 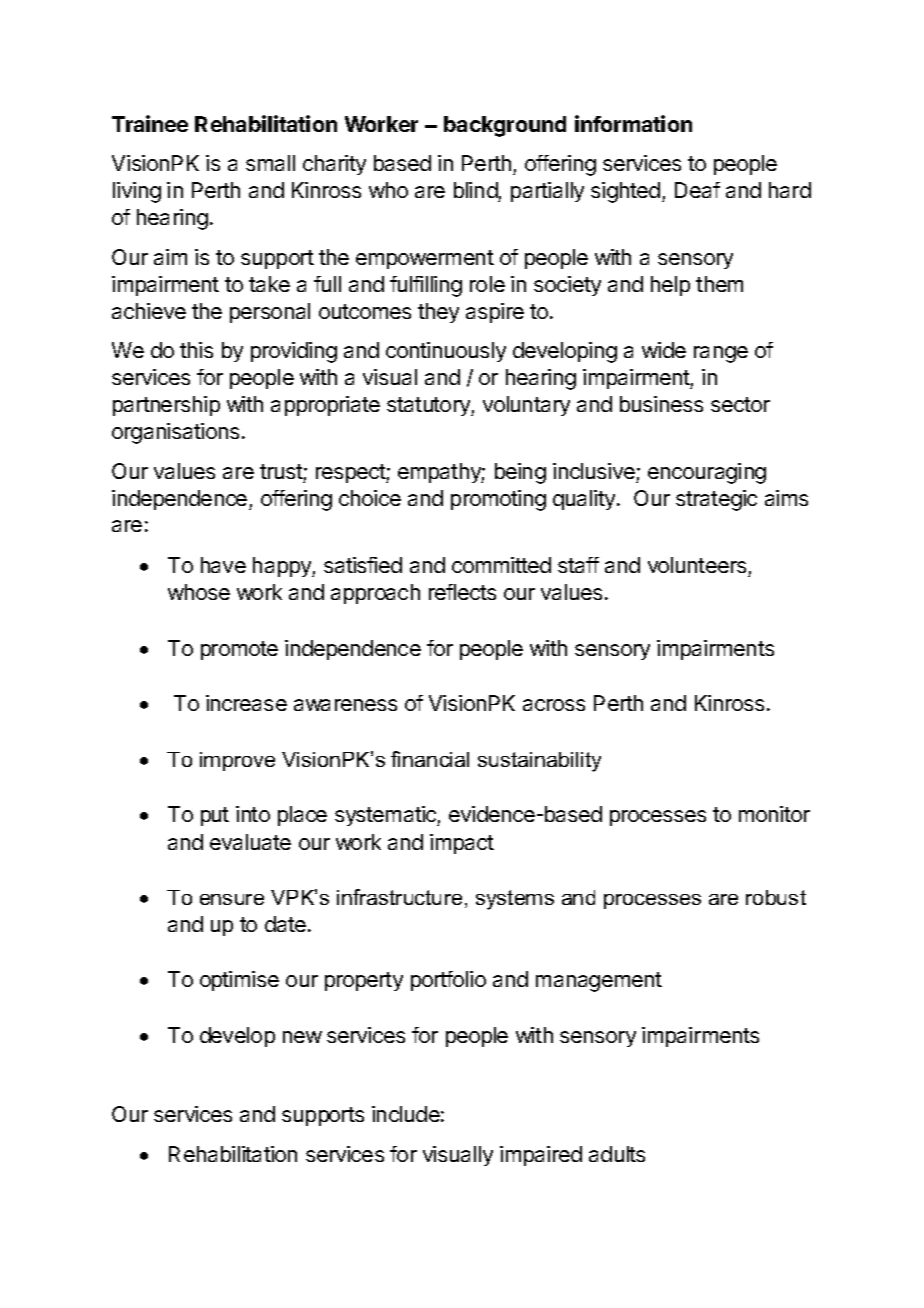 I want to click on ensure, so click(x=232, y=899).
